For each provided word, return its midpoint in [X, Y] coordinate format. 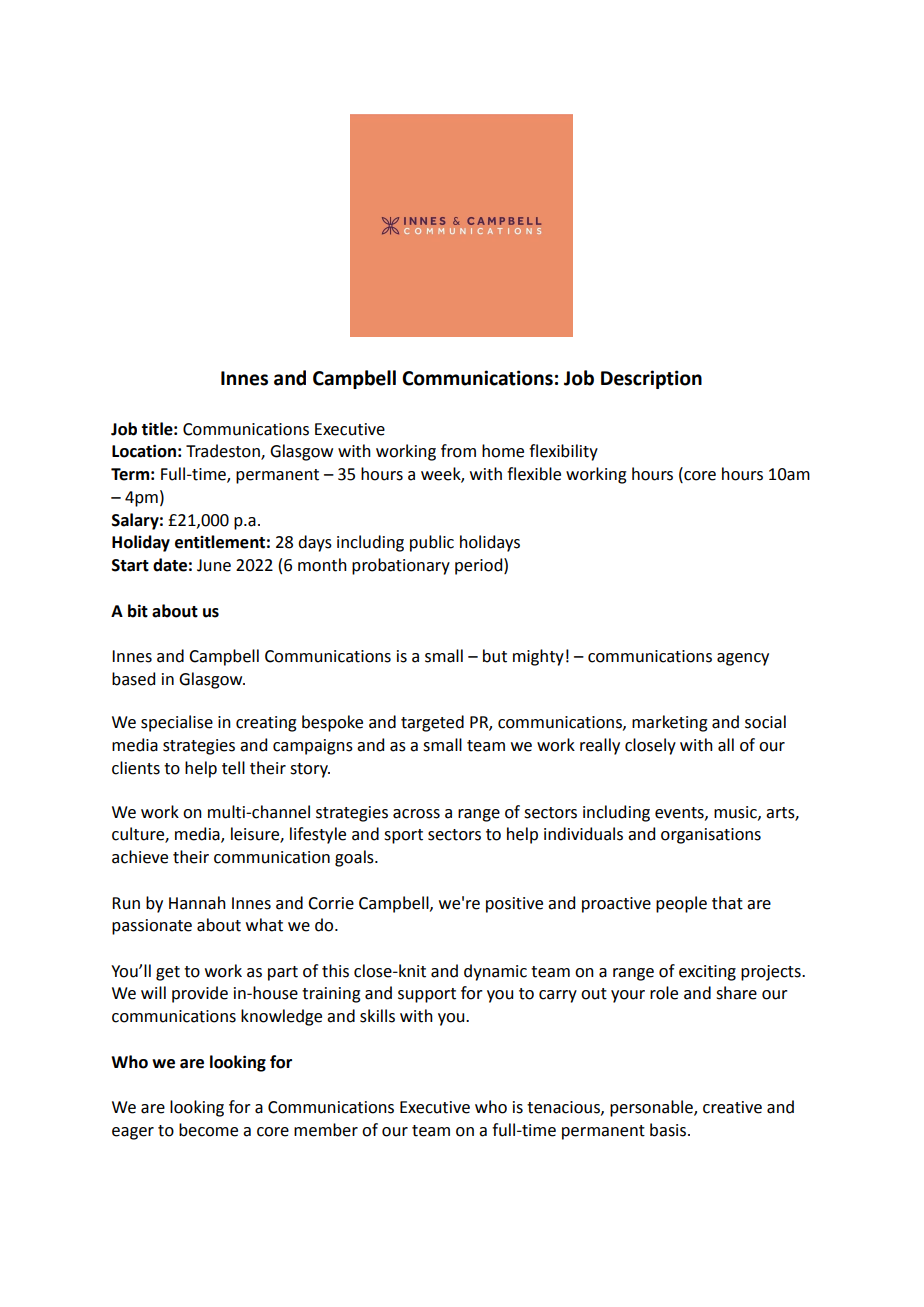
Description [651, 379]
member [326, 1130]
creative [732, 1107]
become [208, 1130]
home [503, 451]
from [458, 451]
